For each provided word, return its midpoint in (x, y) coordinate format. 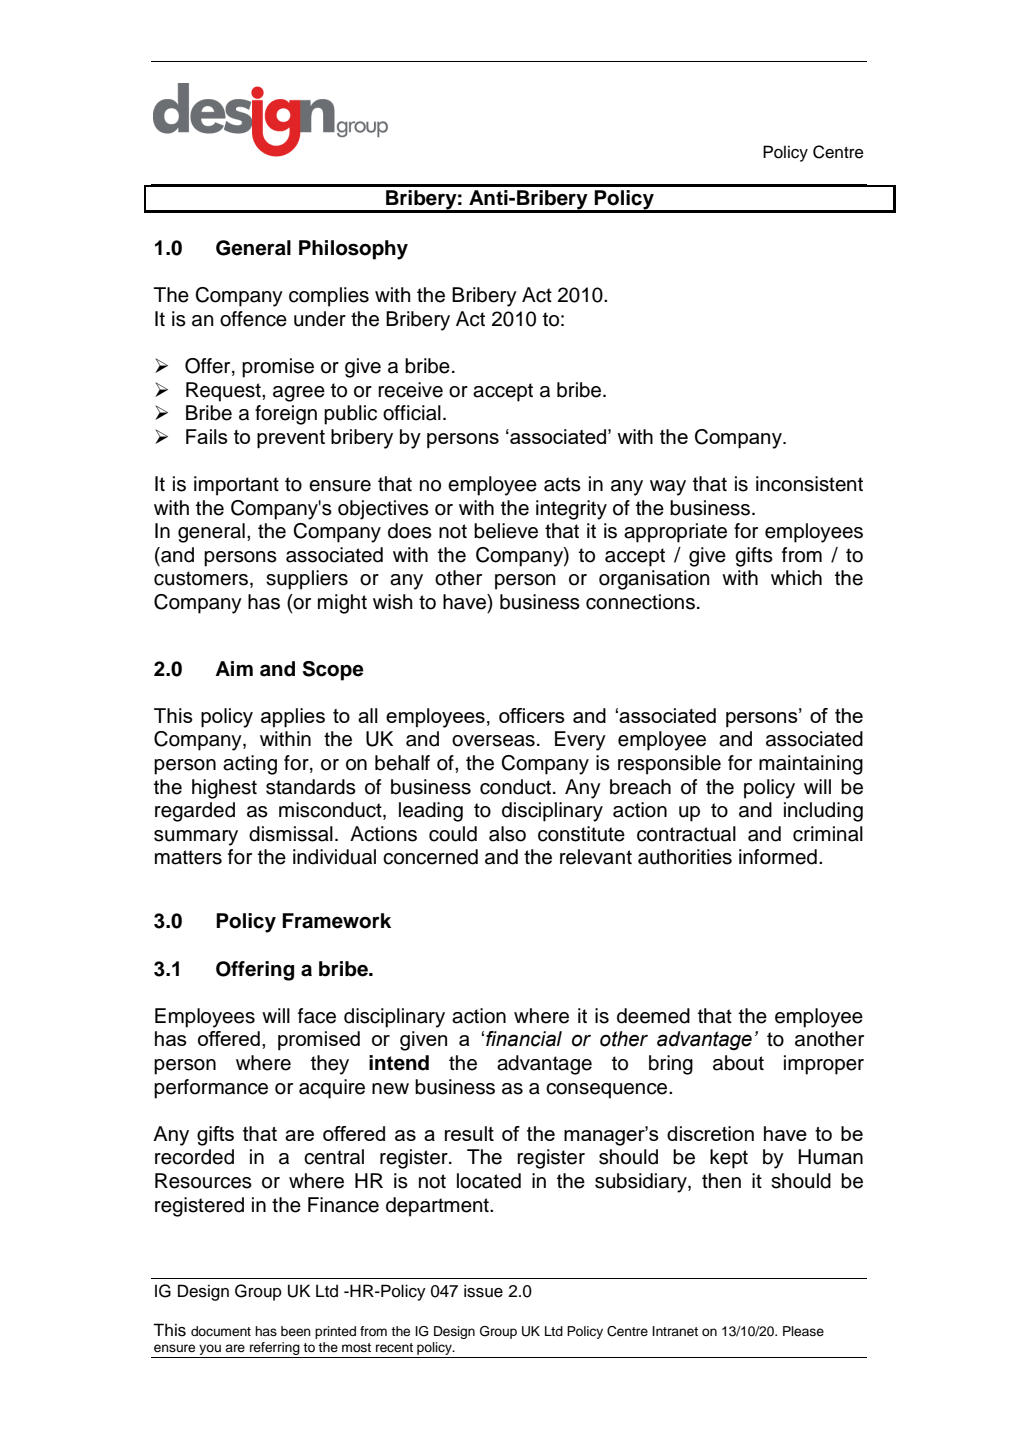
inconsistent (809, 484)
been (296, 1331)
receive (410, 390)
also (507, 834)
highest (224, 789)
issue (483, 1291)
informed (778, 857)
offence (253, 319)
